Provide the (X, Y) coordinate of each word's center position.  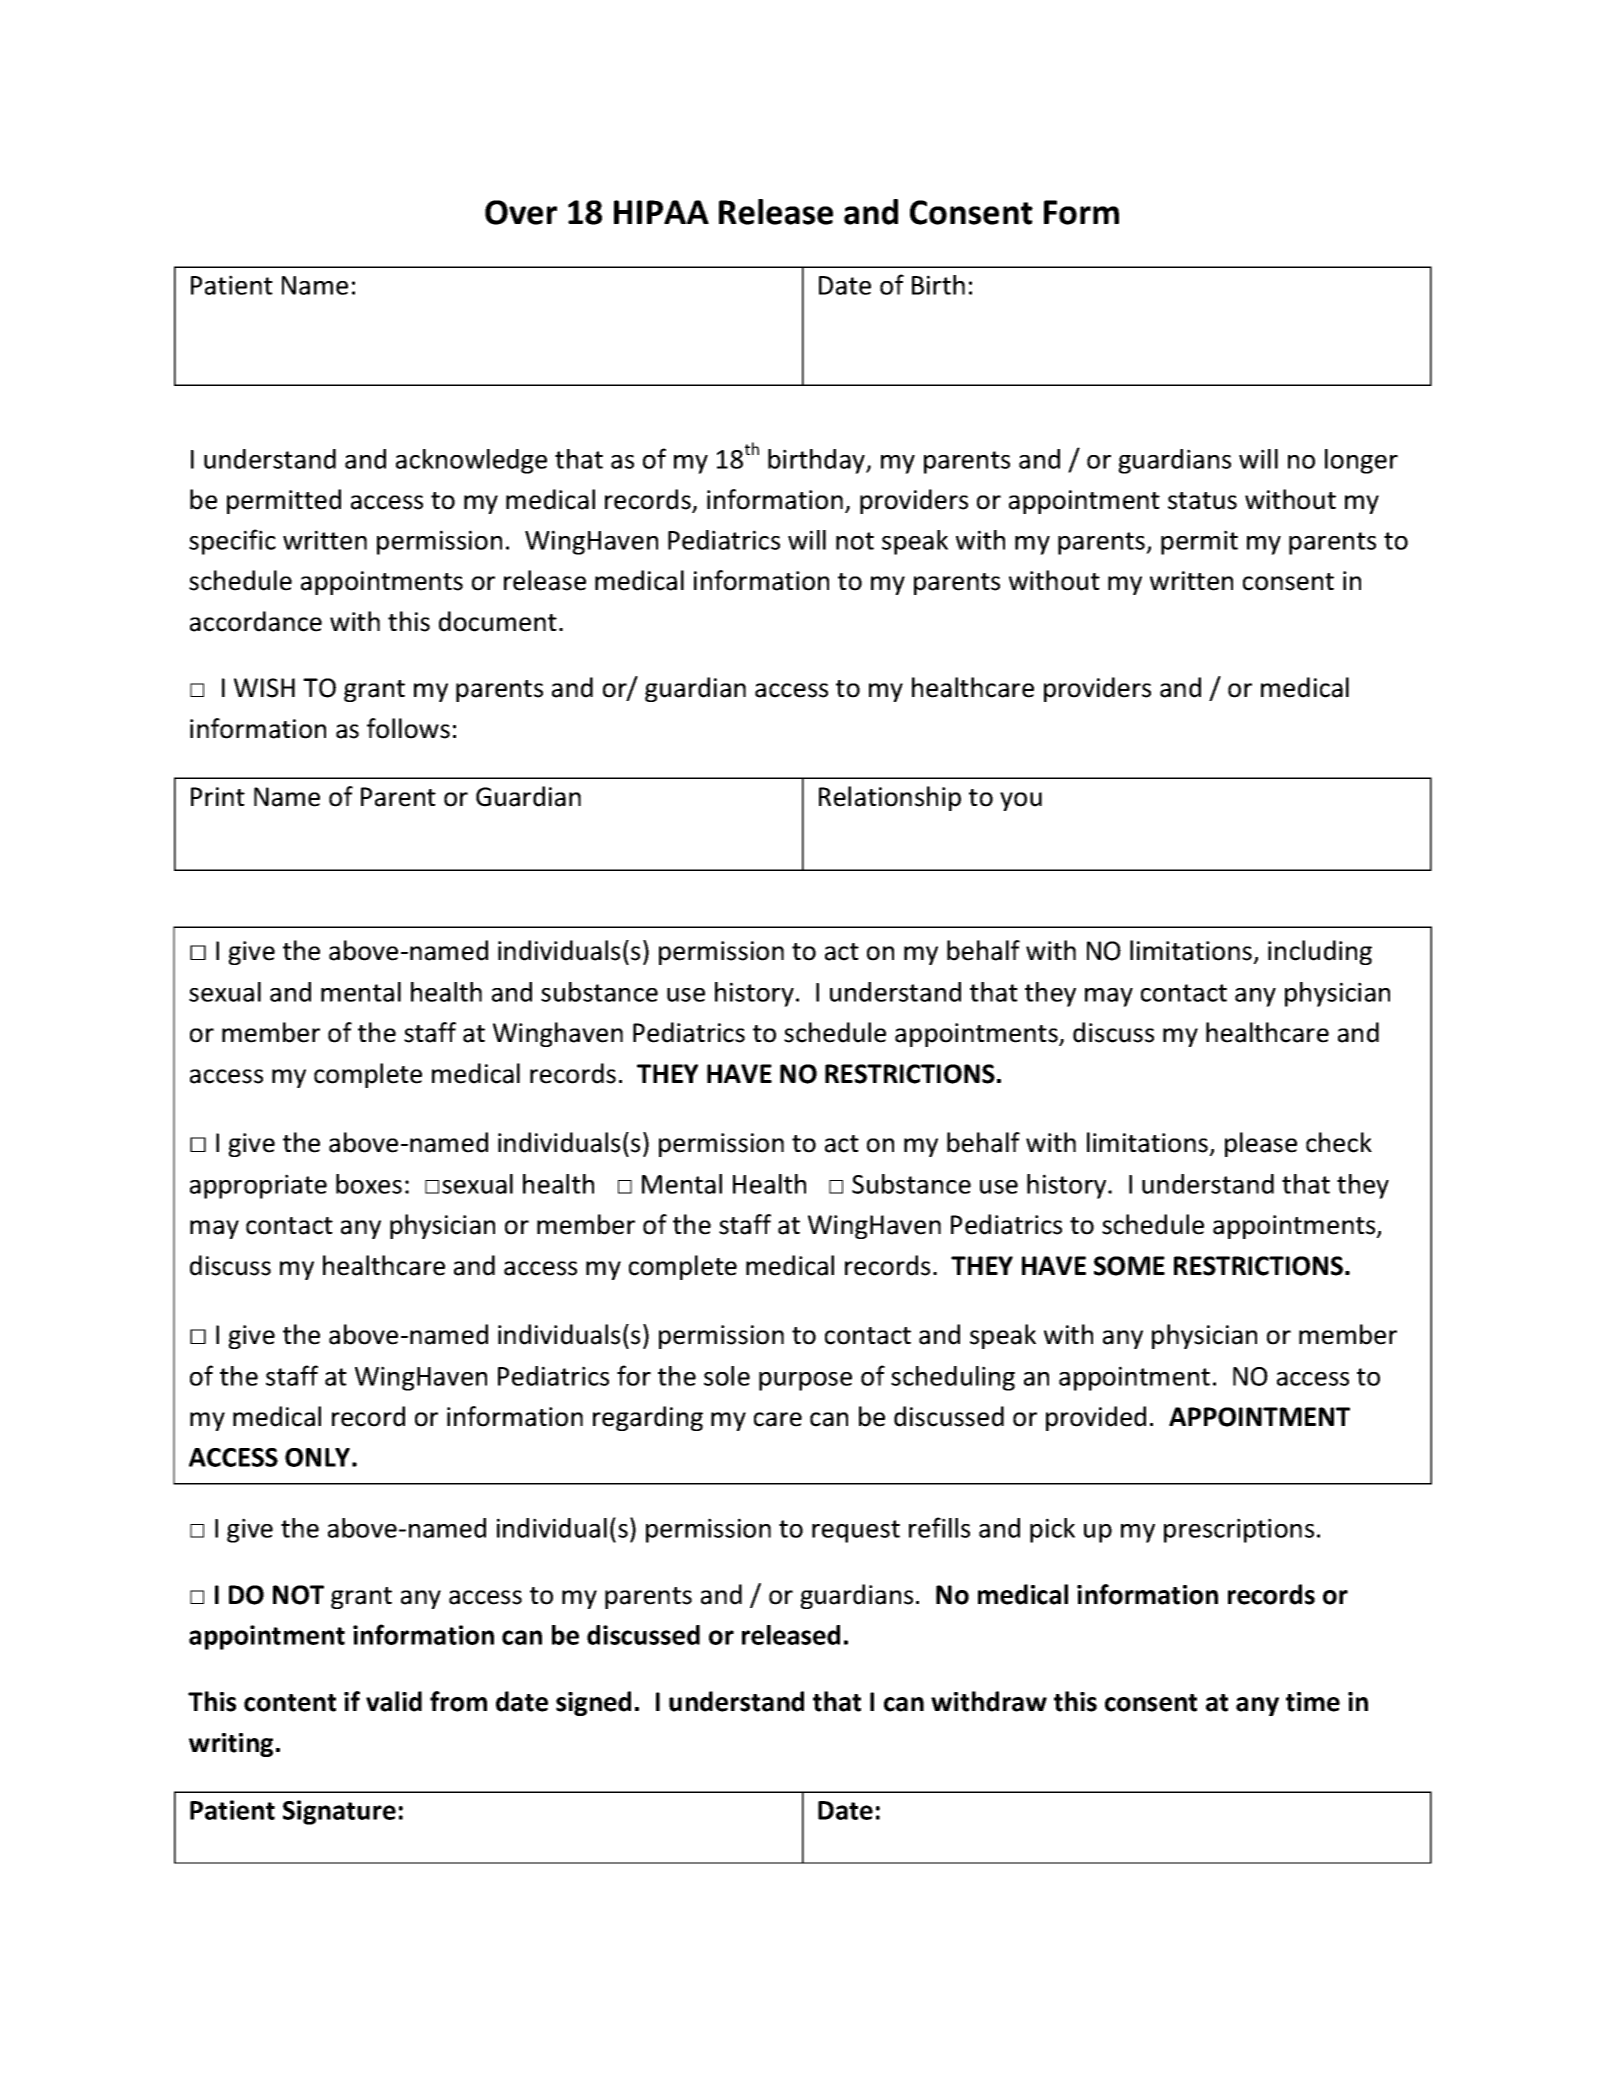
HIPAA (661, 212)
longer (1361, 461)
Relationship (890, 798)
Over (521, 212)
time (1313, 1702)
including (1320, 952)
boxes (369, 1184)
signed (593, 1703)
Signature (339, 1812)
